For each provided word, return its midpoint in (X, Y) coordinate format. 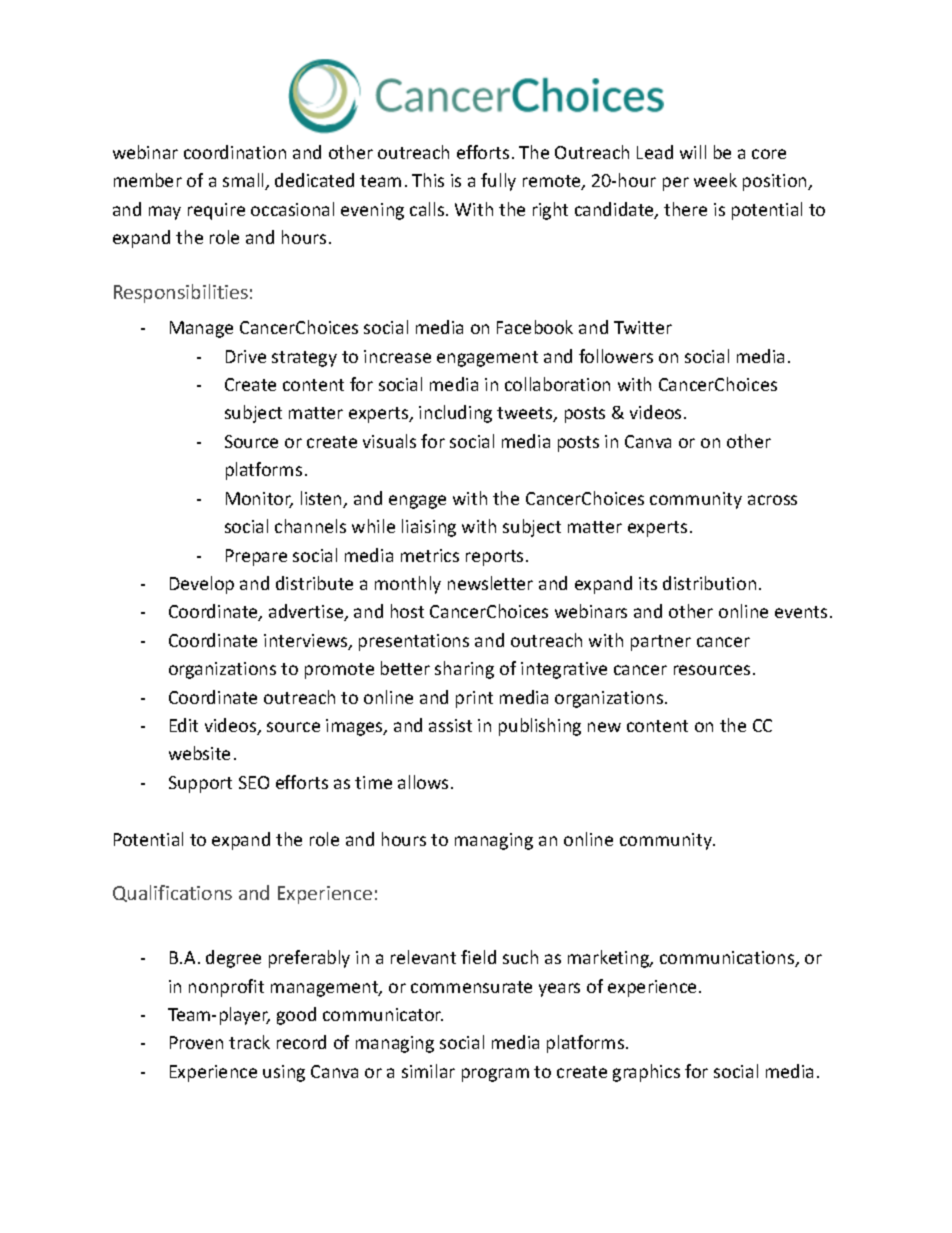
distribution (709, 583)
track (249, 1042)
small (244, 181)
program (495, 1075)
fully (498, 182)
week (715, 180)
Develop (202, 585)
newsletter (490, 583)
